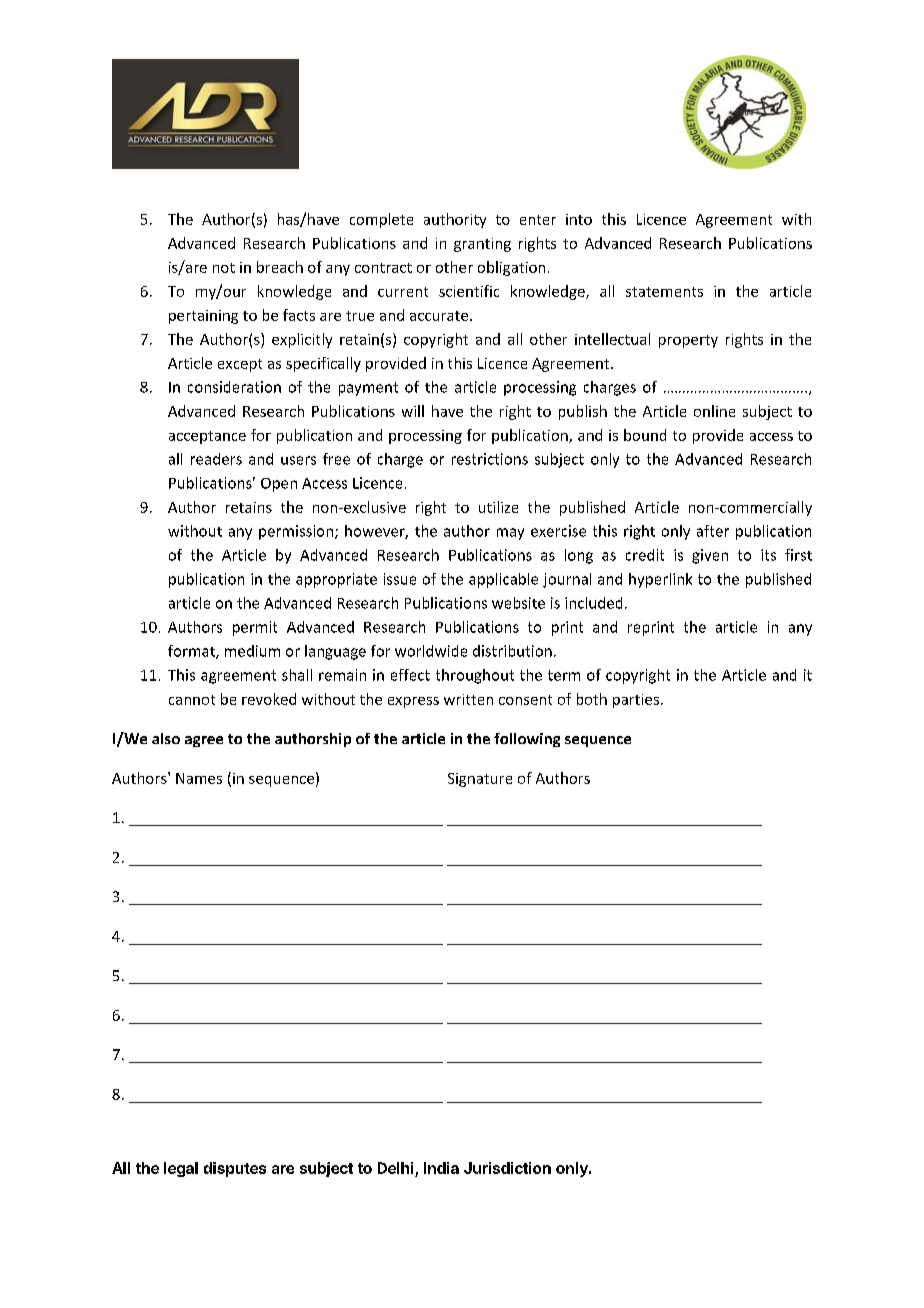  Describe the element at coordinates (713, 531) in the image. I see `after` at that location.
